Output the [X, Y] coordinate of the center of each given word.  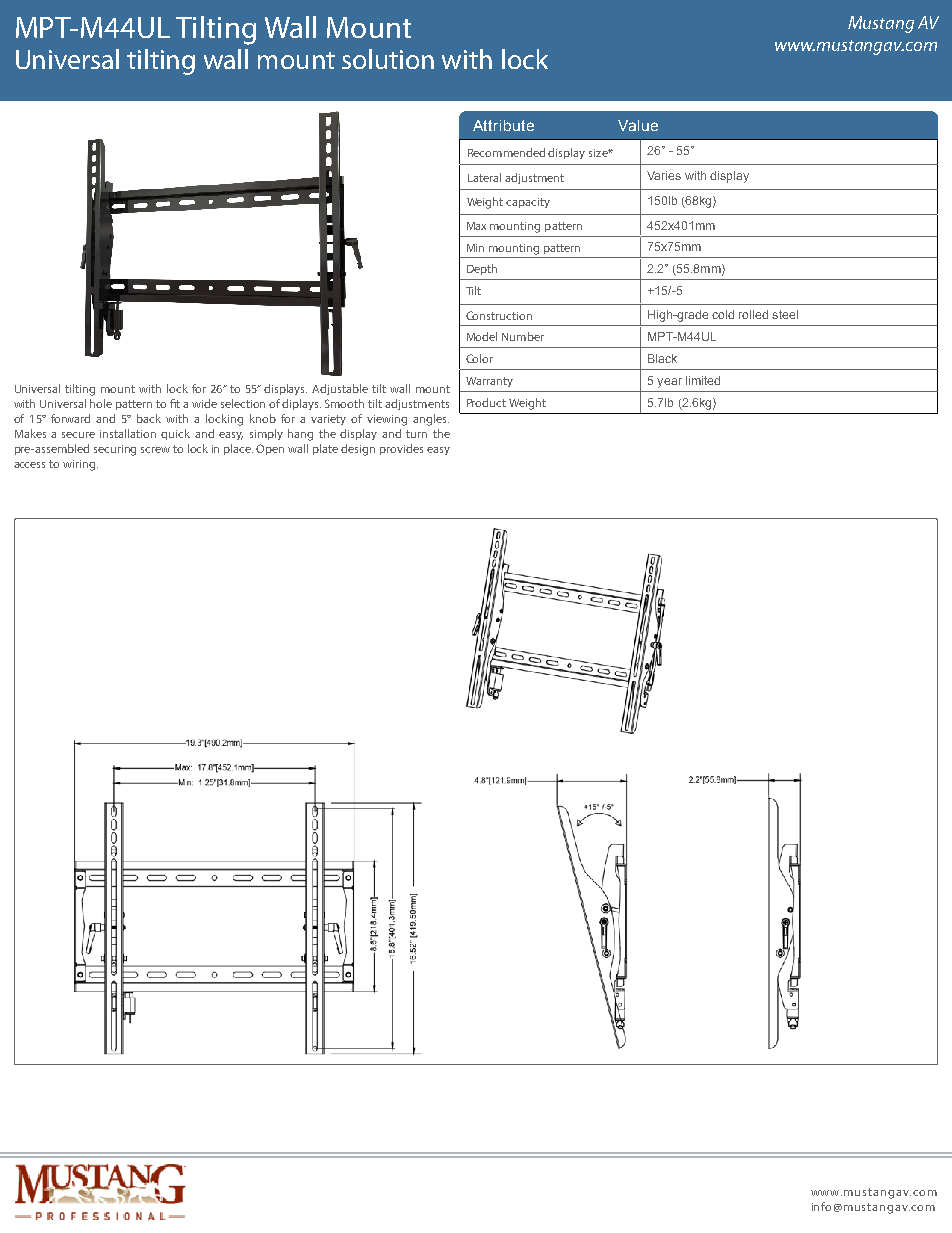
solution [388, 59]
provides [401, 449]
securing [115, 450]
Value [638, 125]
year [669, 383]
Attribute [503, 125]
